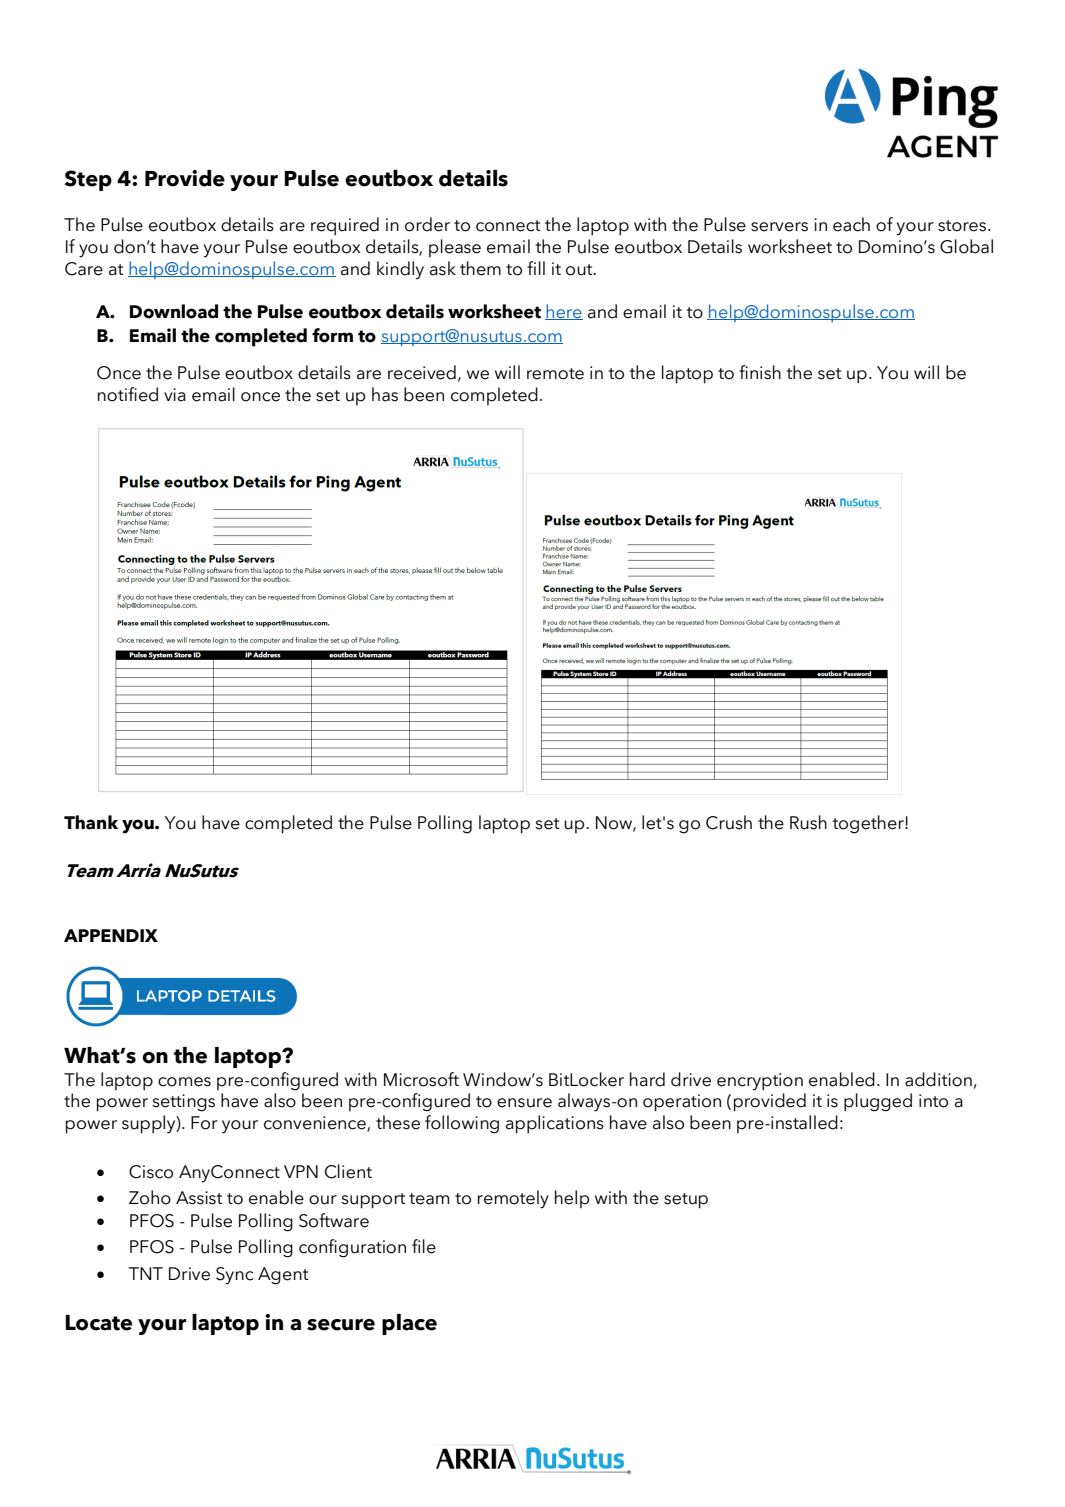 Image resolution: width=1065 pixels, height=1507 pixels. Describe the element at coordinates (869, 824) in the image. I see `together` at that location.
